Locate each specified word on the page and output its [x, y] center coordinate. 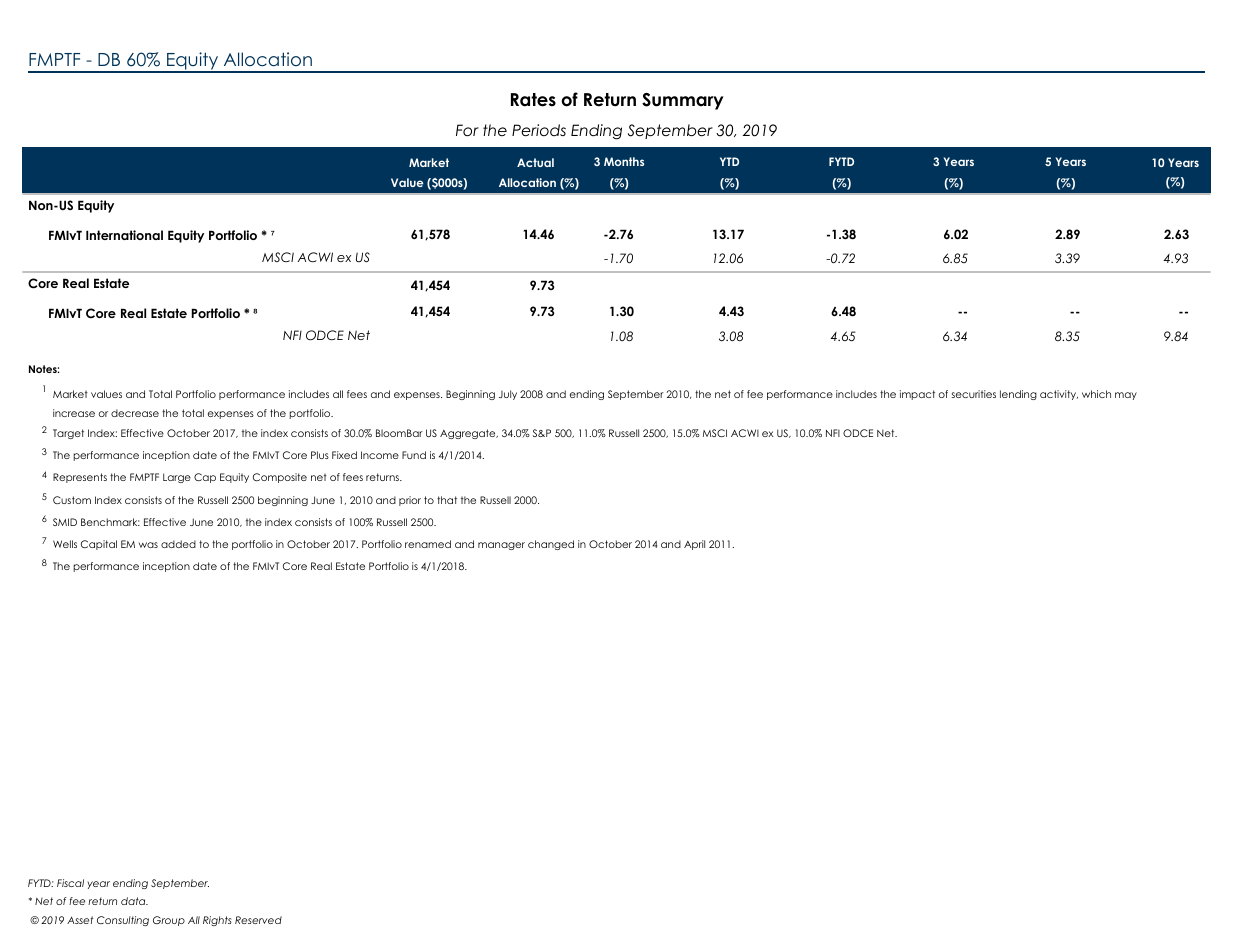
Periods [539, 130]
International [124, 235]
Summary [682, 101]
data [134, 901]
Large [177, 478]
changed [551, 545]
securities [973, 394]
